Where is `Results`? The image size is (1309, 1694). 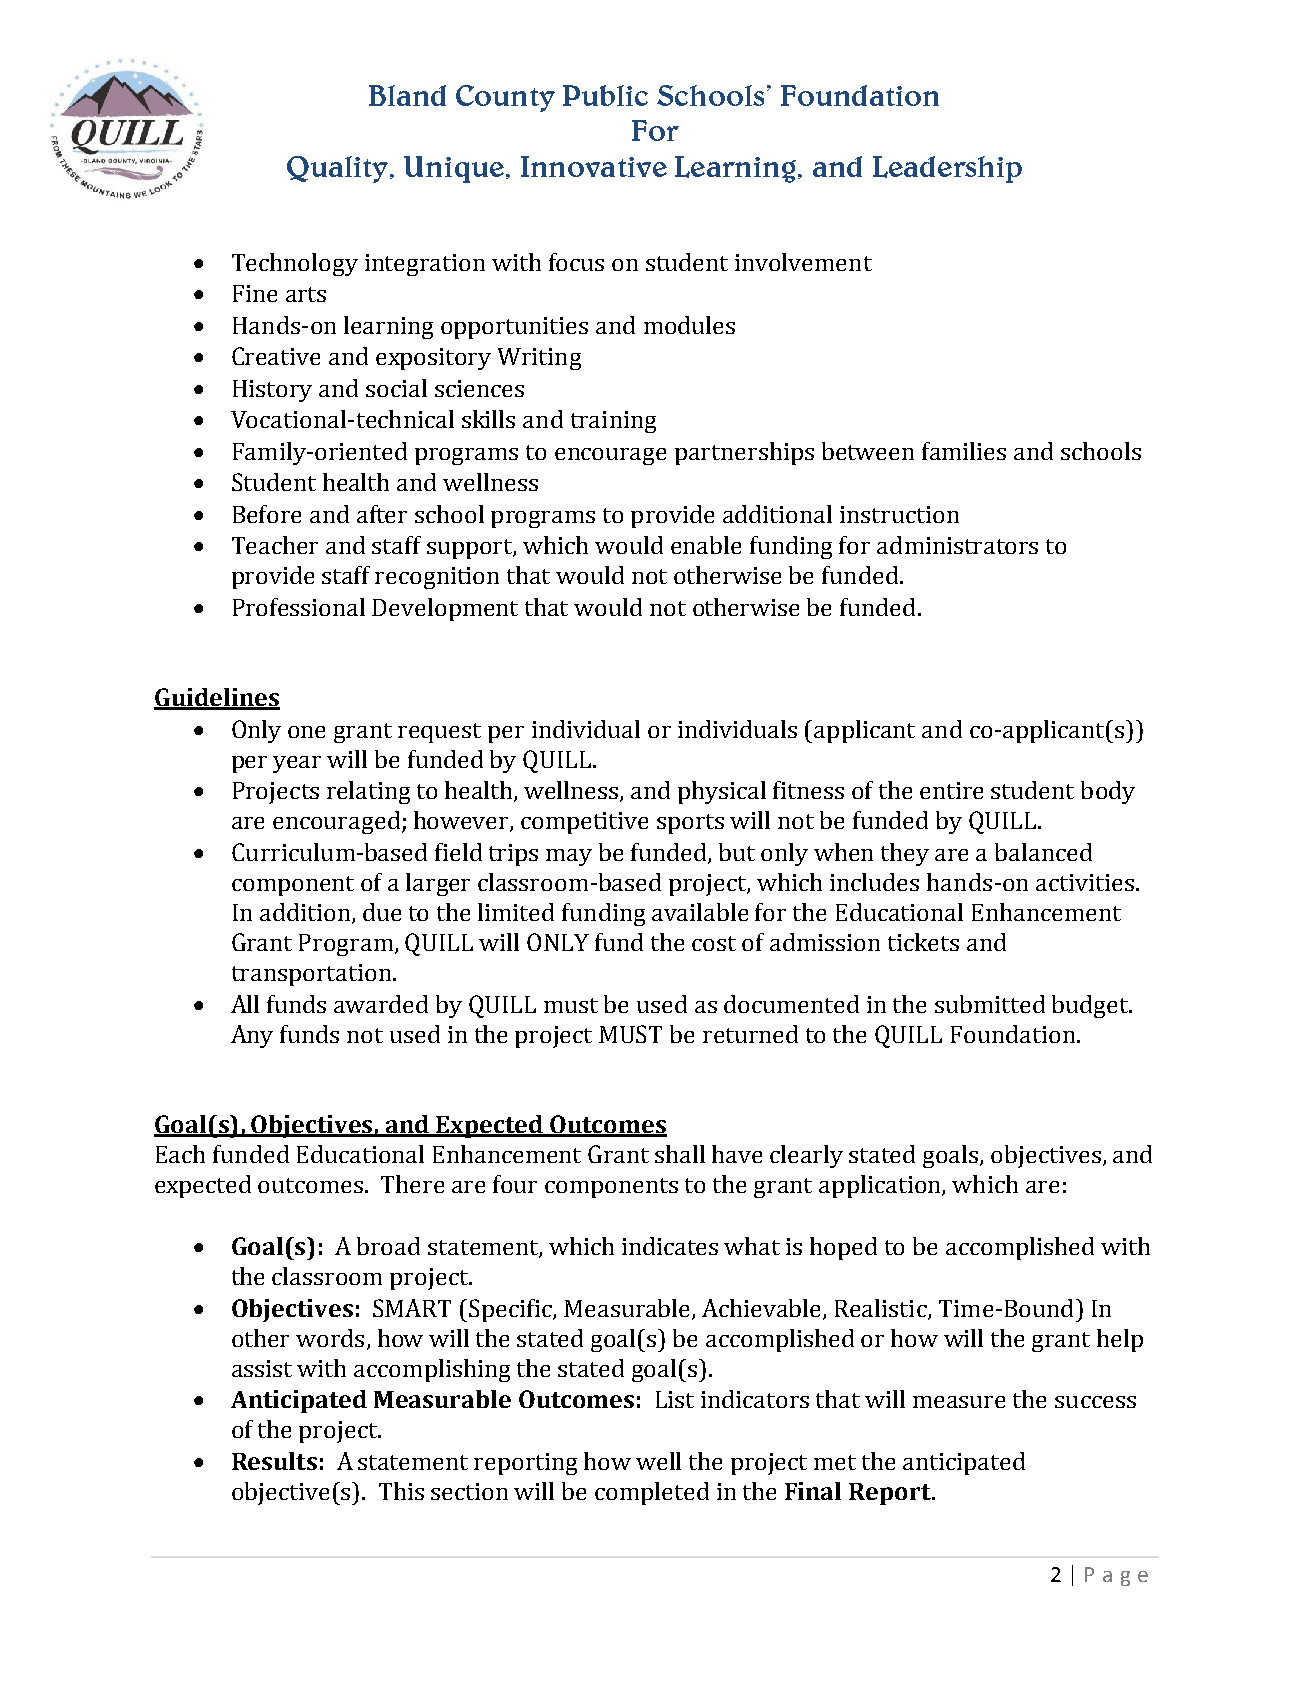
Results is located at coordinates (274, 1461).
